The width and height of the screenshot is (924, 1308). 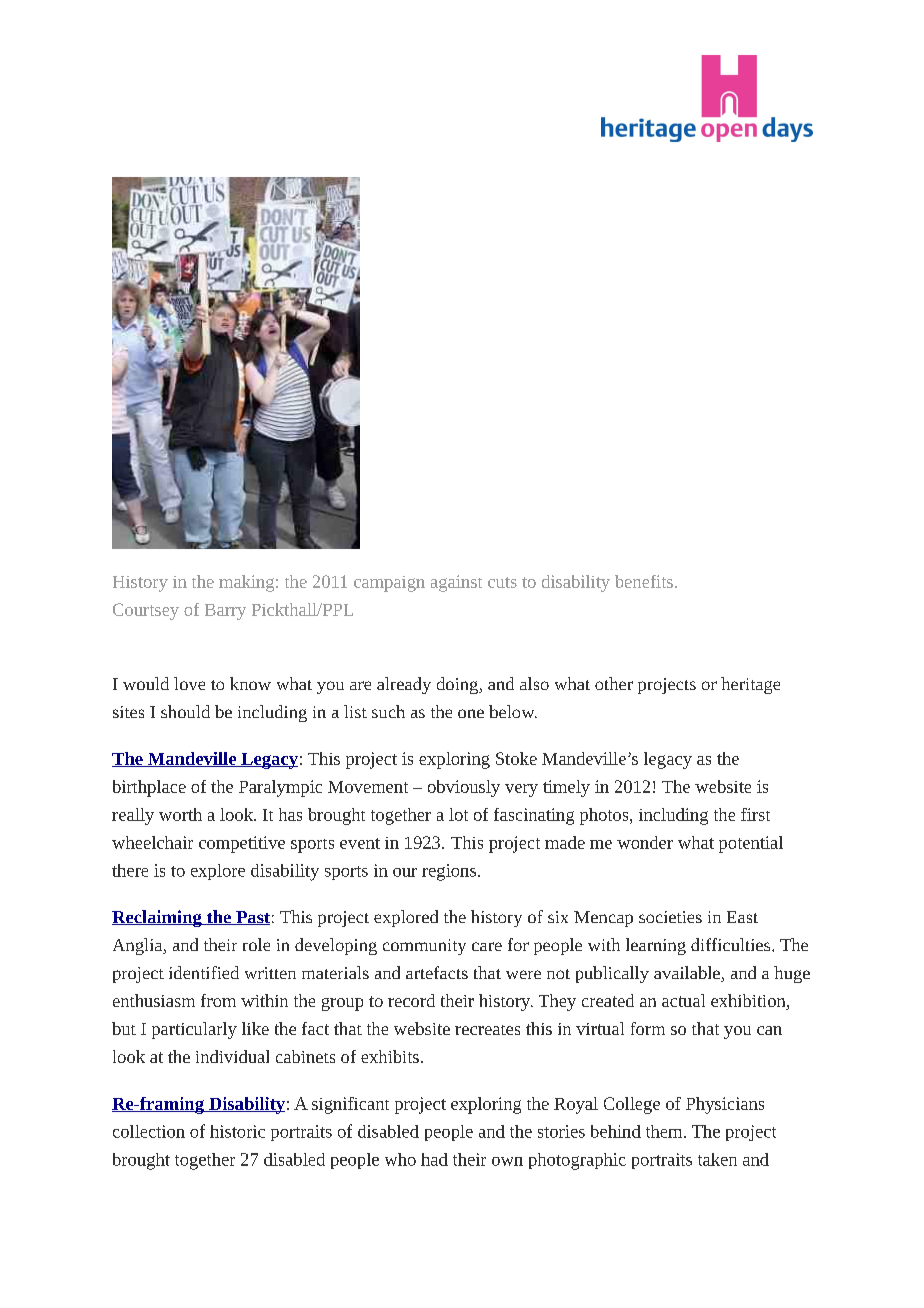 What do you see at coordinates (242, 844) in the screenshot?
I see `competitive` at bounding box center [242, 844].
